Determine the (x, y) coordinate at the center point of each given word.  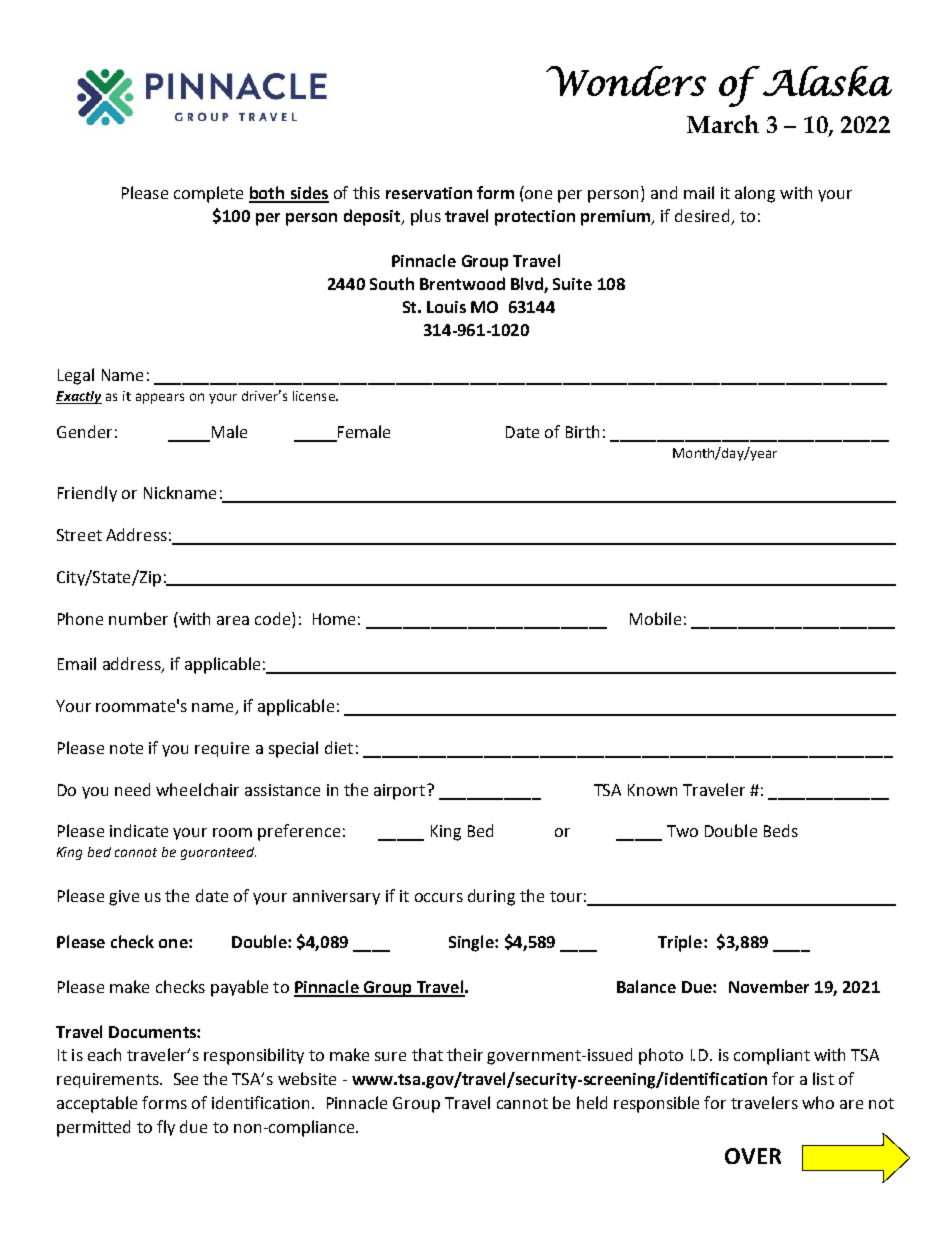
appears (160, 398)
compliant (772, 1056)
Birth (582, 431)
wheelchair (197, 789)
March (723, 124)
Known (652, 790)
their (465, 1054)
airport (399, 792)
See (186, 1079)
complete (208, 194)
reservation (429, 193)
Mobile (655, 618)
